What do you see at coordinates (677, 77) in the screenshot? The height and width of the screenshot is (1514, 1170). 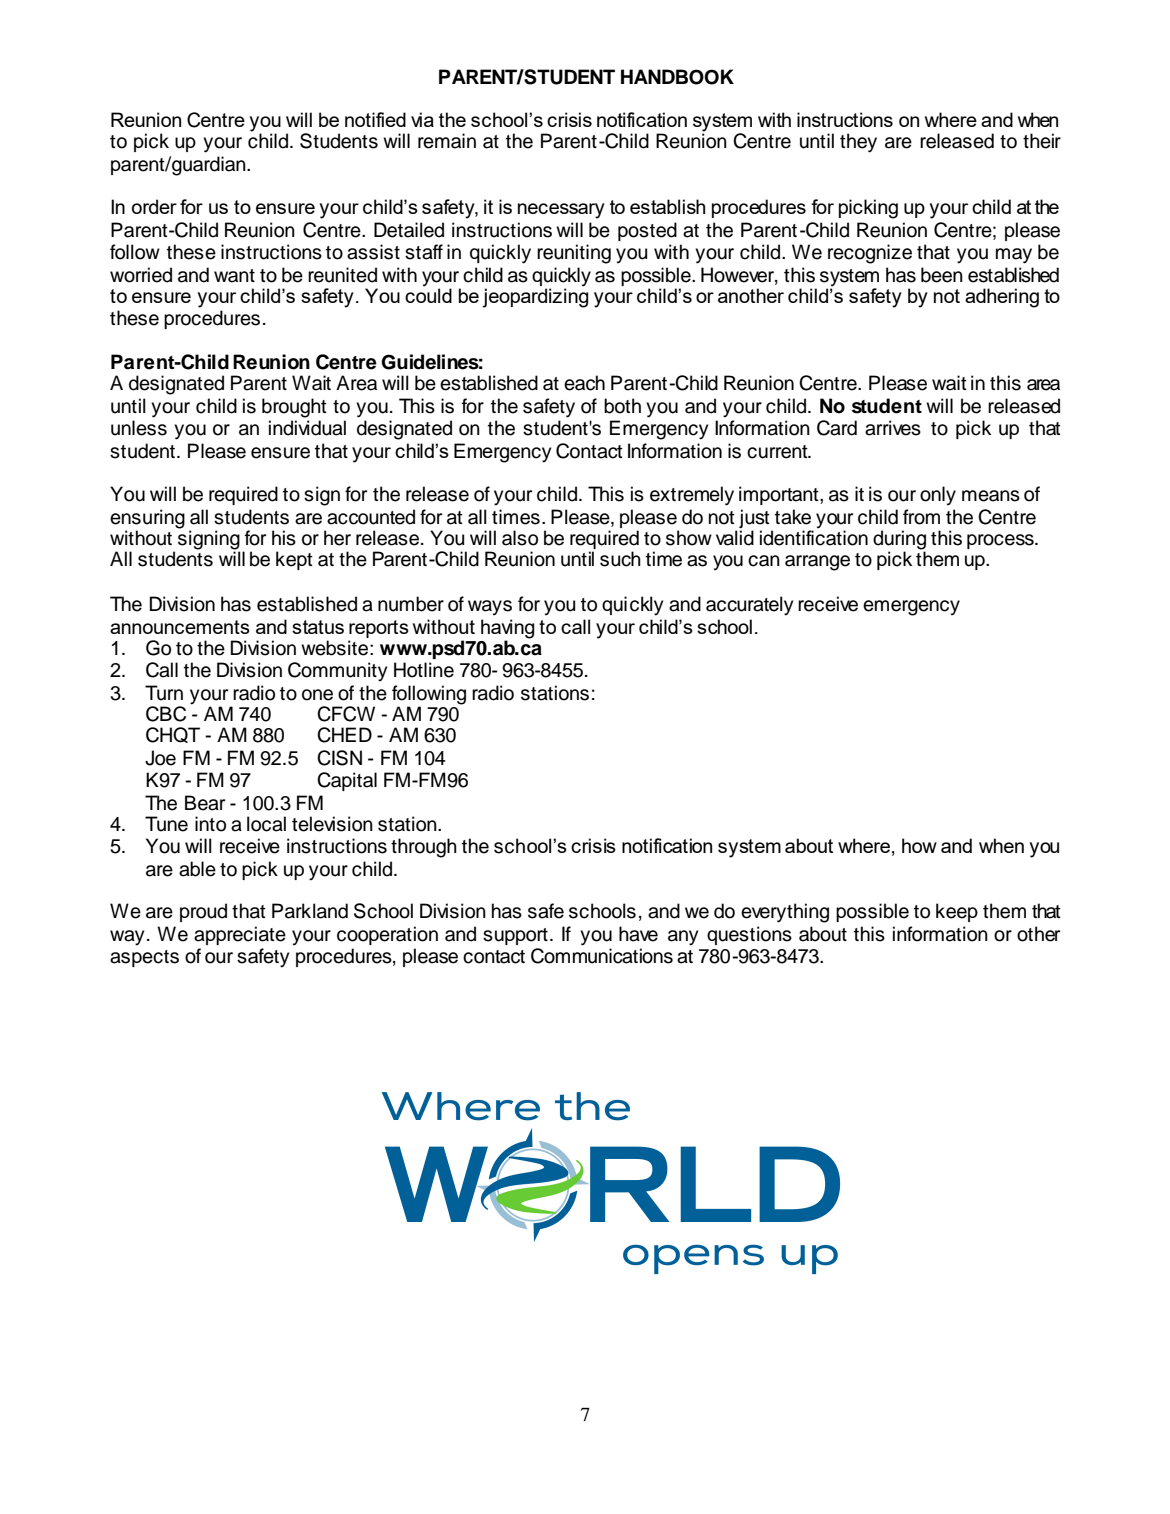 I see `HANDBOOK` at bounding box center [677, 77].
